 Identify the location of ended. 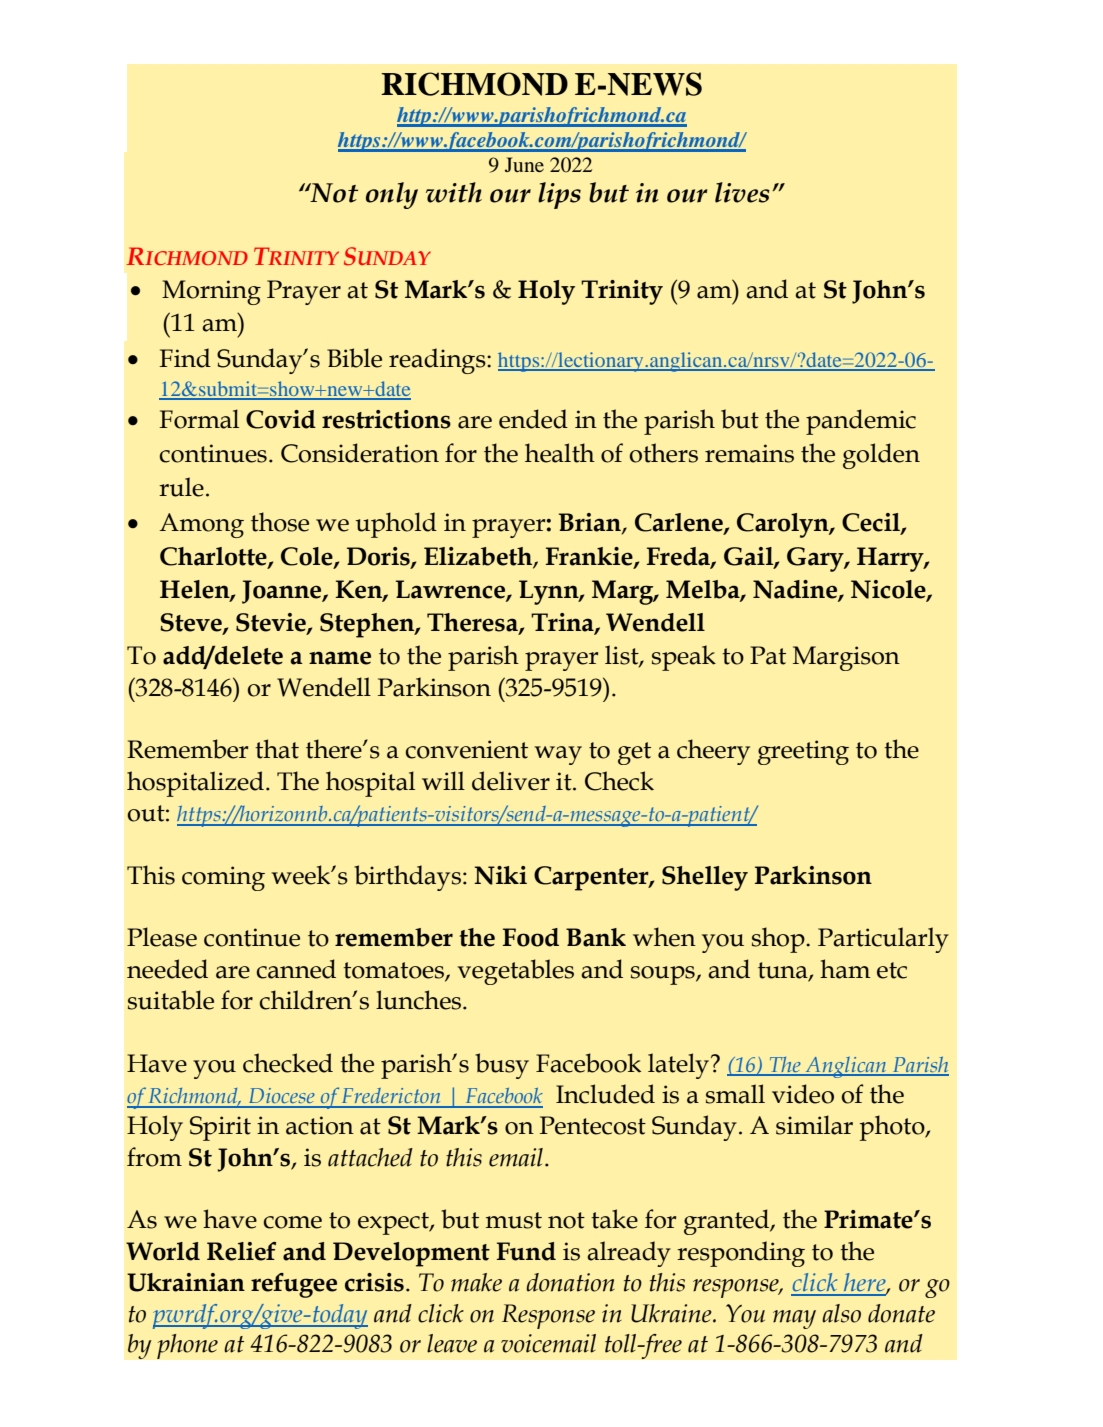
(533, 419).
